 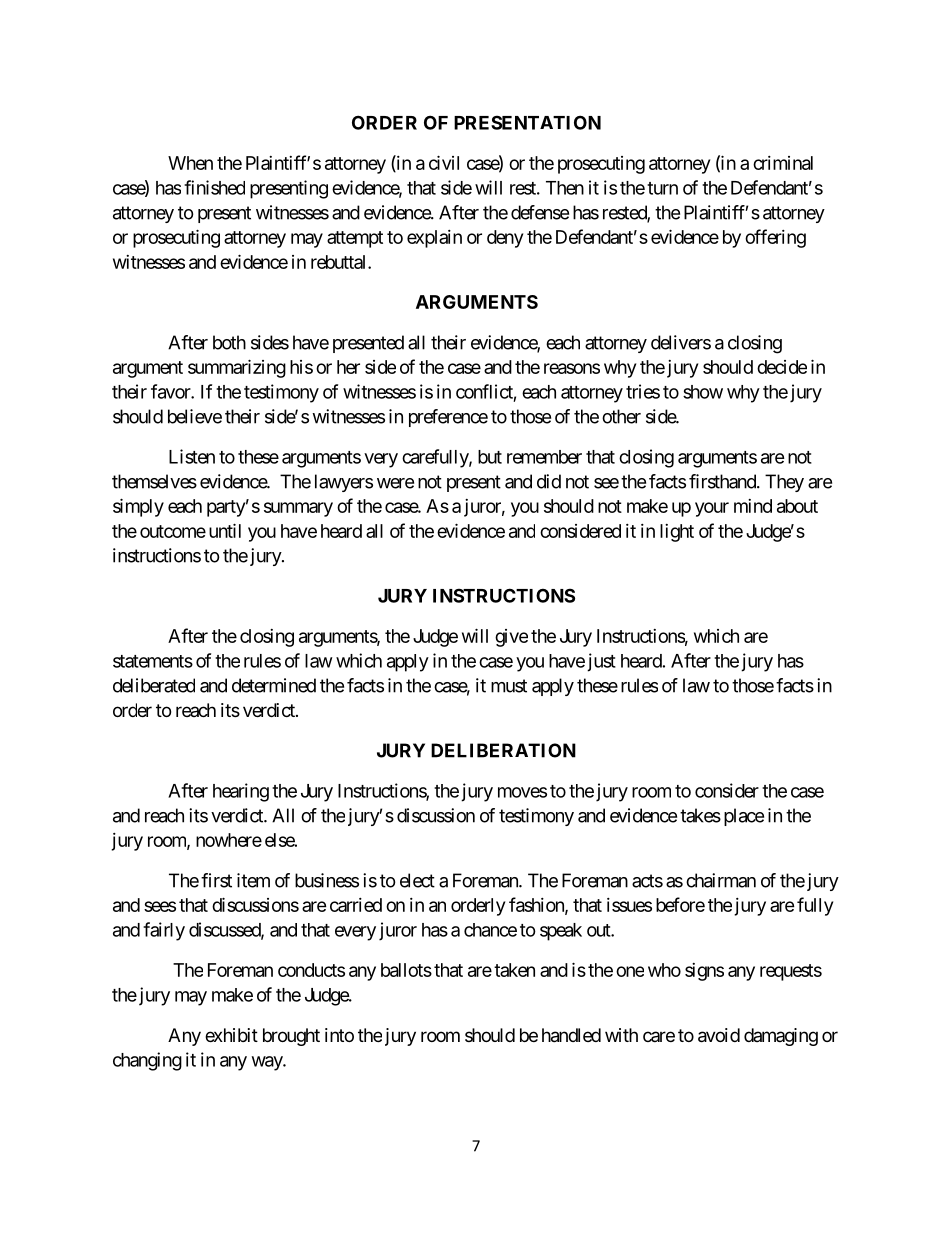 What do you see at coordinates (544, 457) in the screenshot?
I see `remember` at bounding box center [544, 457].
